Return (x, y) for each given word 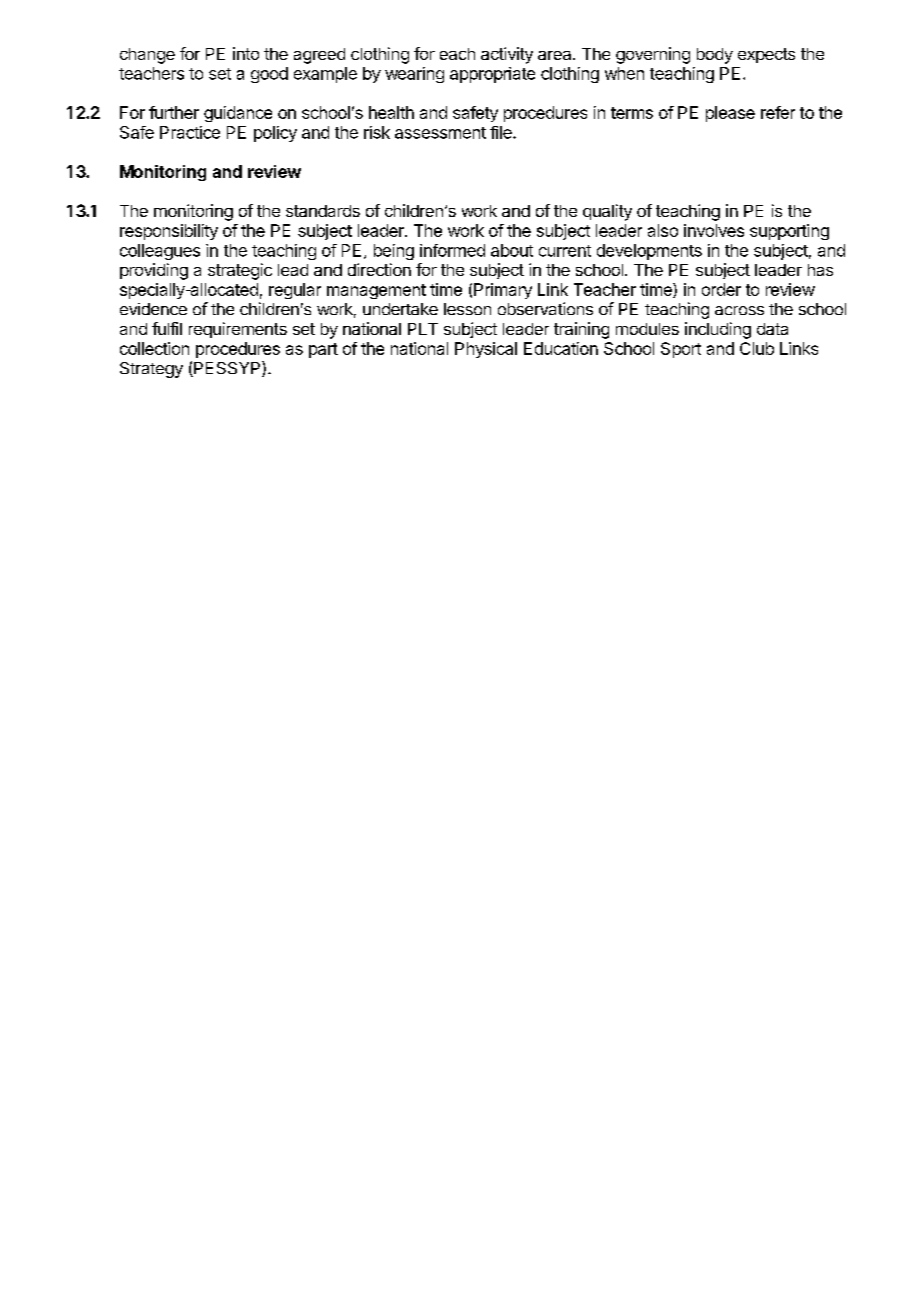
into (246, 53)
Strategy (151, 370)
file (502, 132)
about (512, 250)
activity (507, 55)
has (820, 270)
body (715, 56)
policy (275, 134)
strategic (240, 271)
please (730, 114)
